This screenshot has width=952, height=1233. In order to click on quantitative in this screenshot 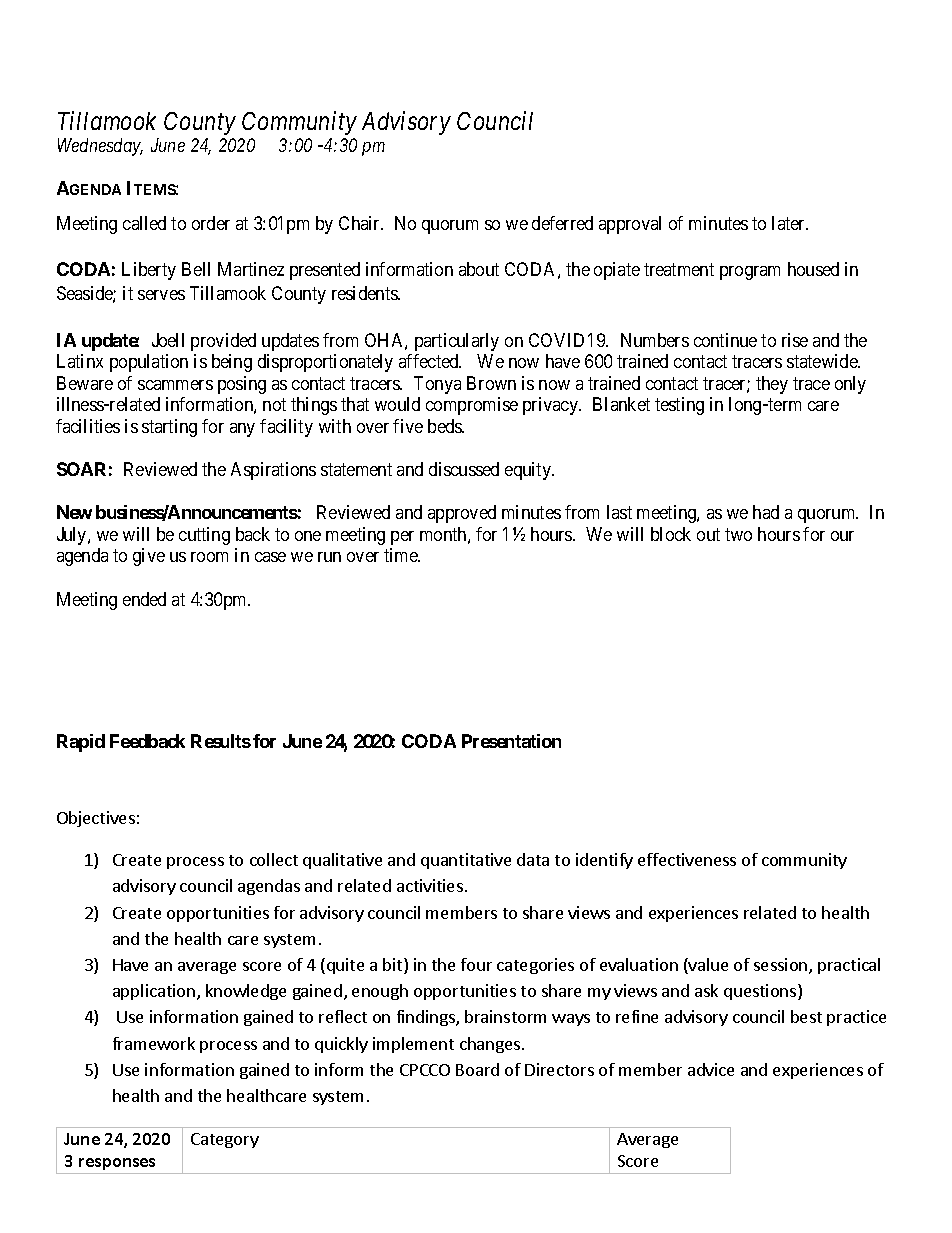, I will do `click(466, 861)`.
